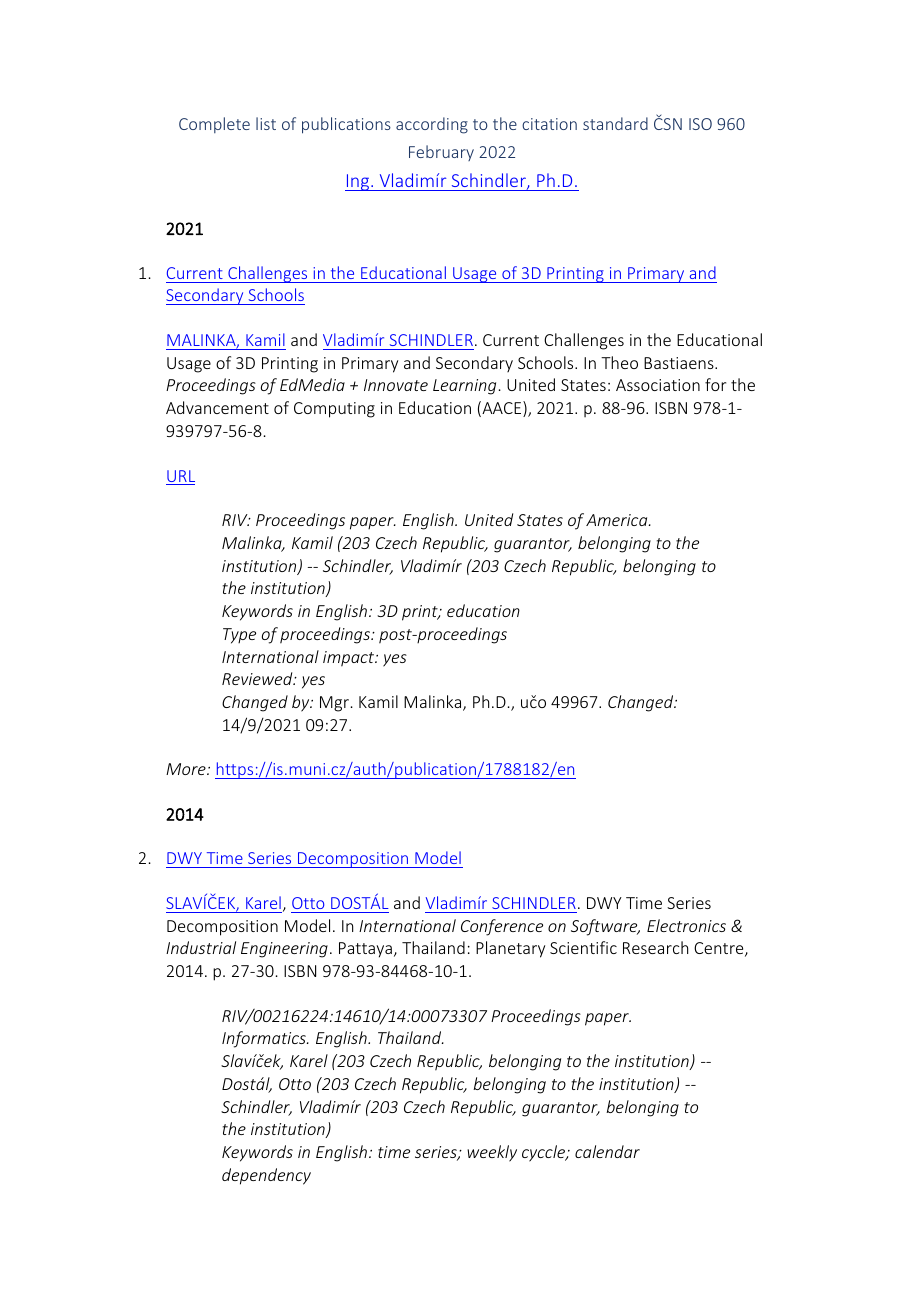  I want to click on standard, so click(615, 123).
